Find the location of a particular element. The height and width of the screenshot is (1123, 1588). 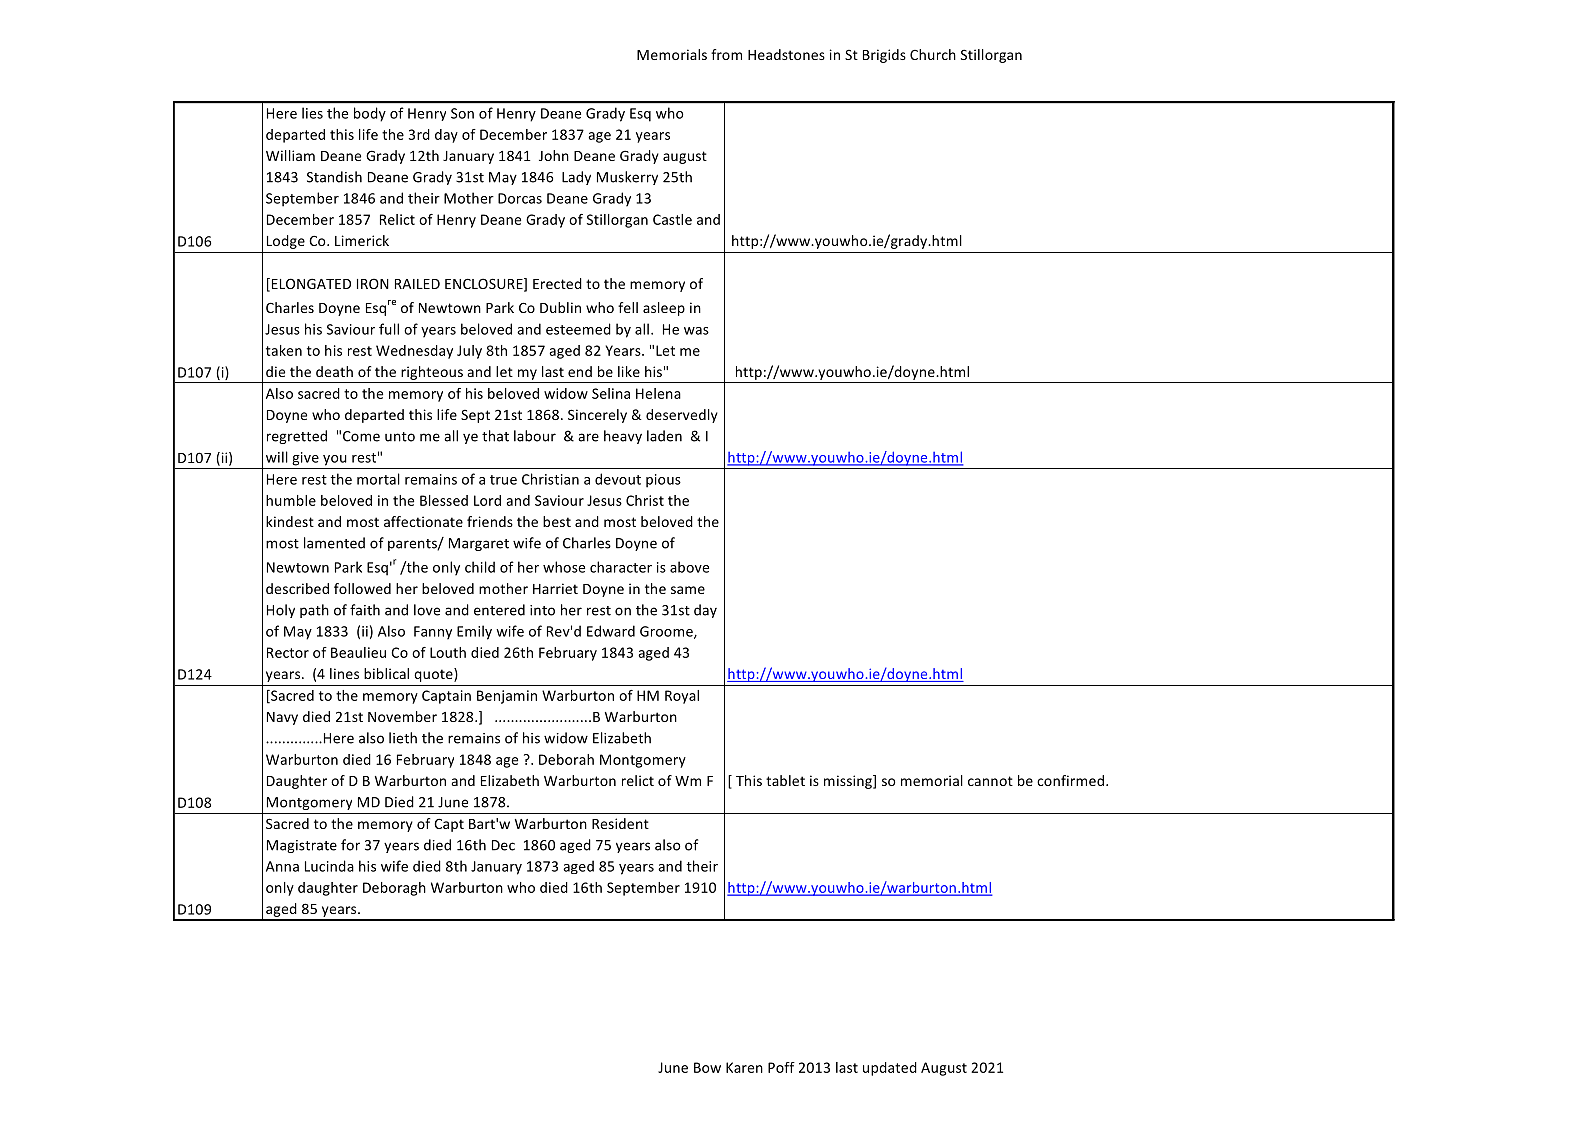

was is located at coordinates (696, 331).
